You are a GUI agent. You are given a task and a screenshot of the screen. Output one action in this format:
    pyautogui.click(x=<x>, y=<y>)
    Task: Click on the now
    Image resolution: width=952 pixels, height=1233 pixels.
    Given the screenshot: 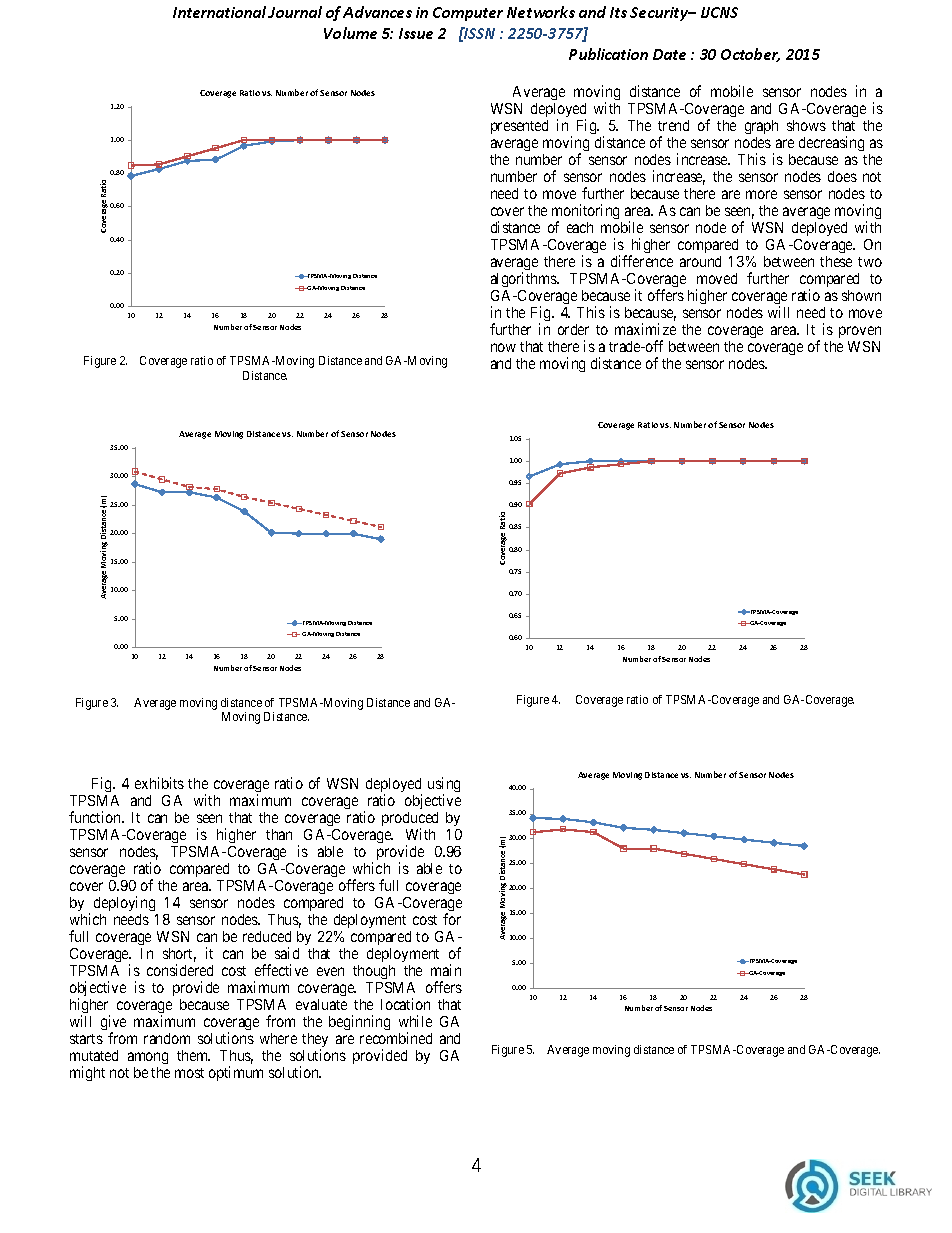 What is the action you would take?
    pyautogui.click(x=503, y=347)
